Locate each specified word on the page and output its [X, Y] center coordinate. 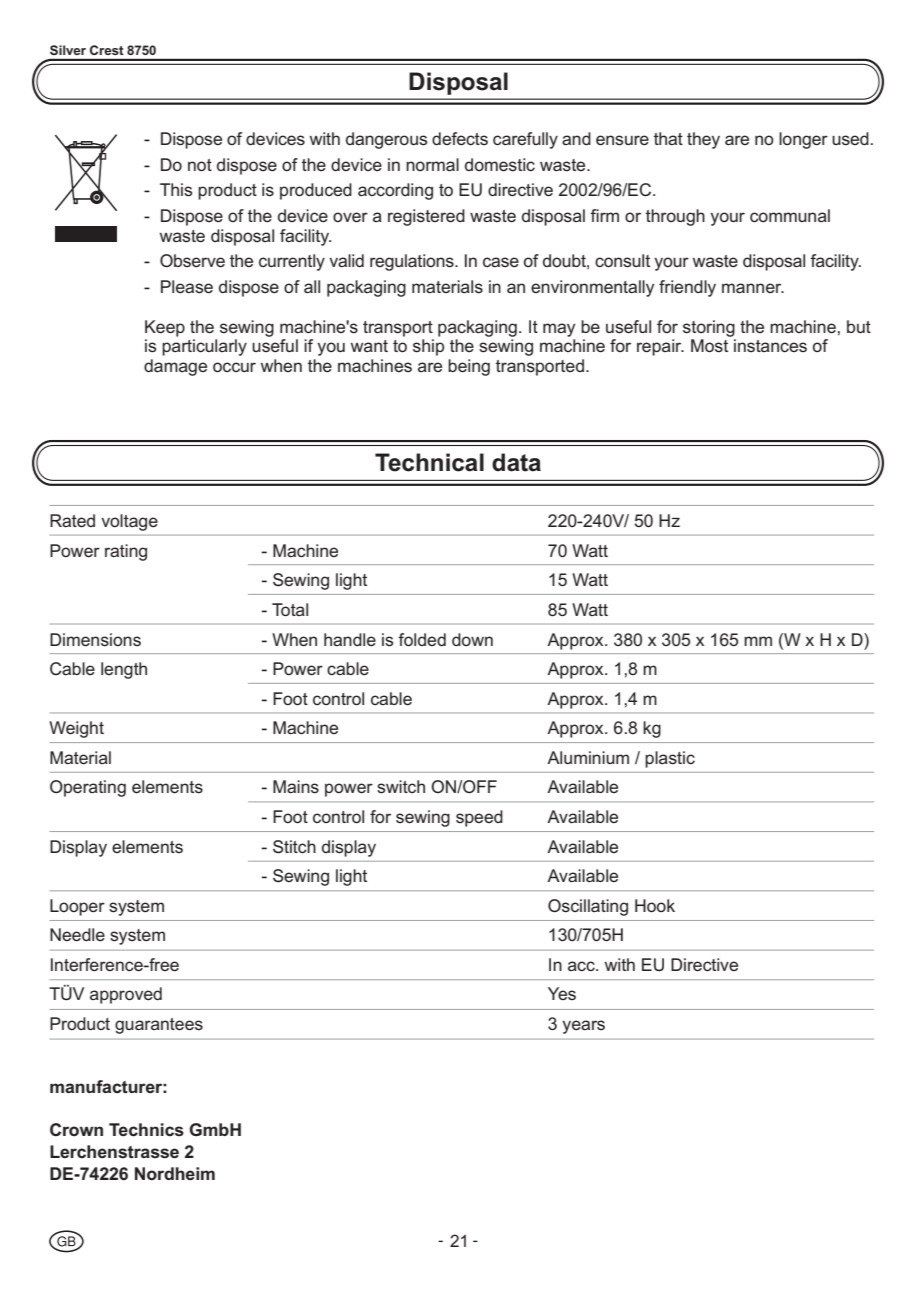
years [583, 1027]
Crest [106, 50]
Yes [562, 993]
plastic [670, 759]
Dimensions [95, 640]
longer [803, 140]
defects [460, 138]
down [472, 639]
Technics [146, 1130]
